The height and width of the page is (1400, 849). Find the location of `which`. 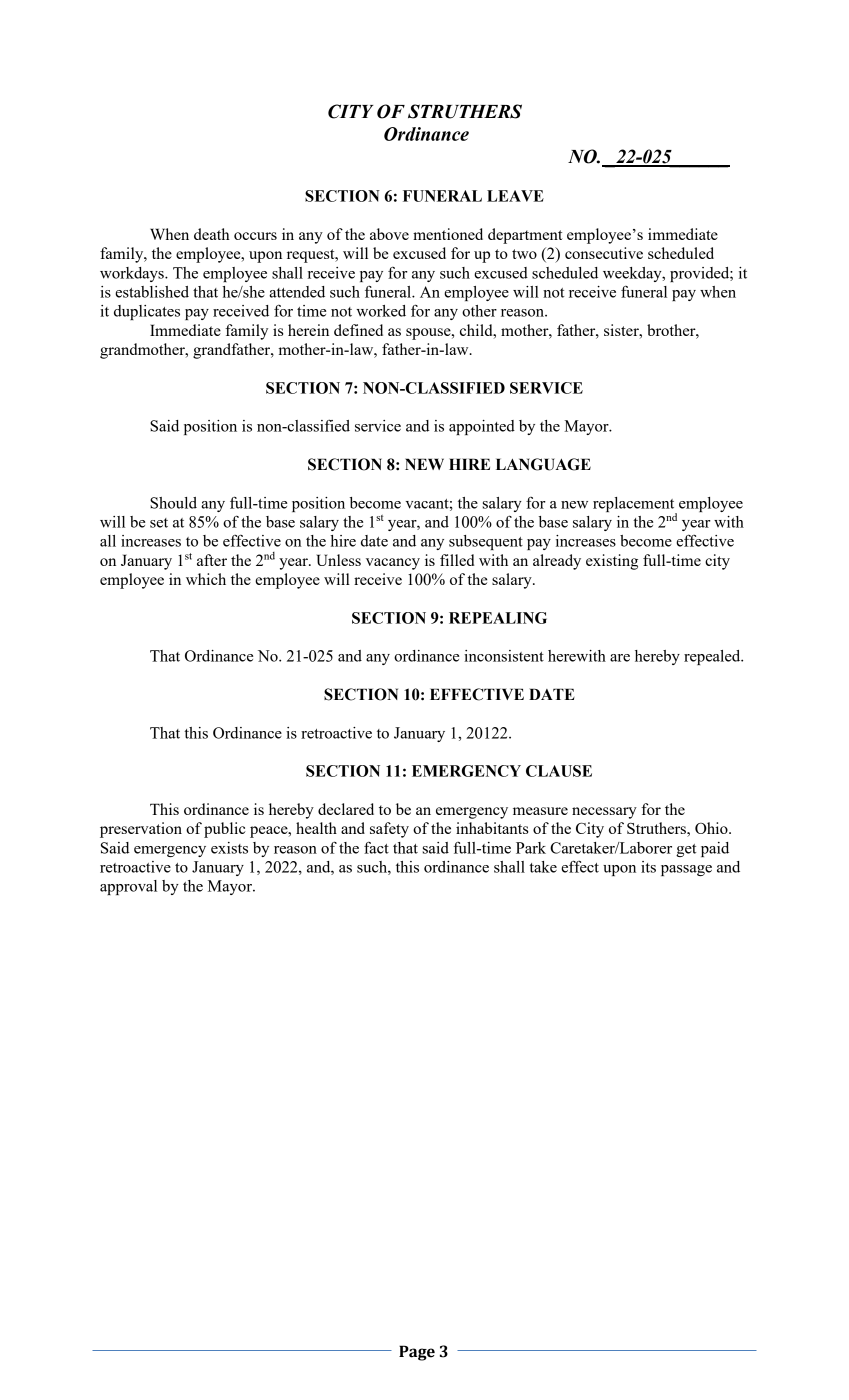

which is located at coordinates (206, 579).
